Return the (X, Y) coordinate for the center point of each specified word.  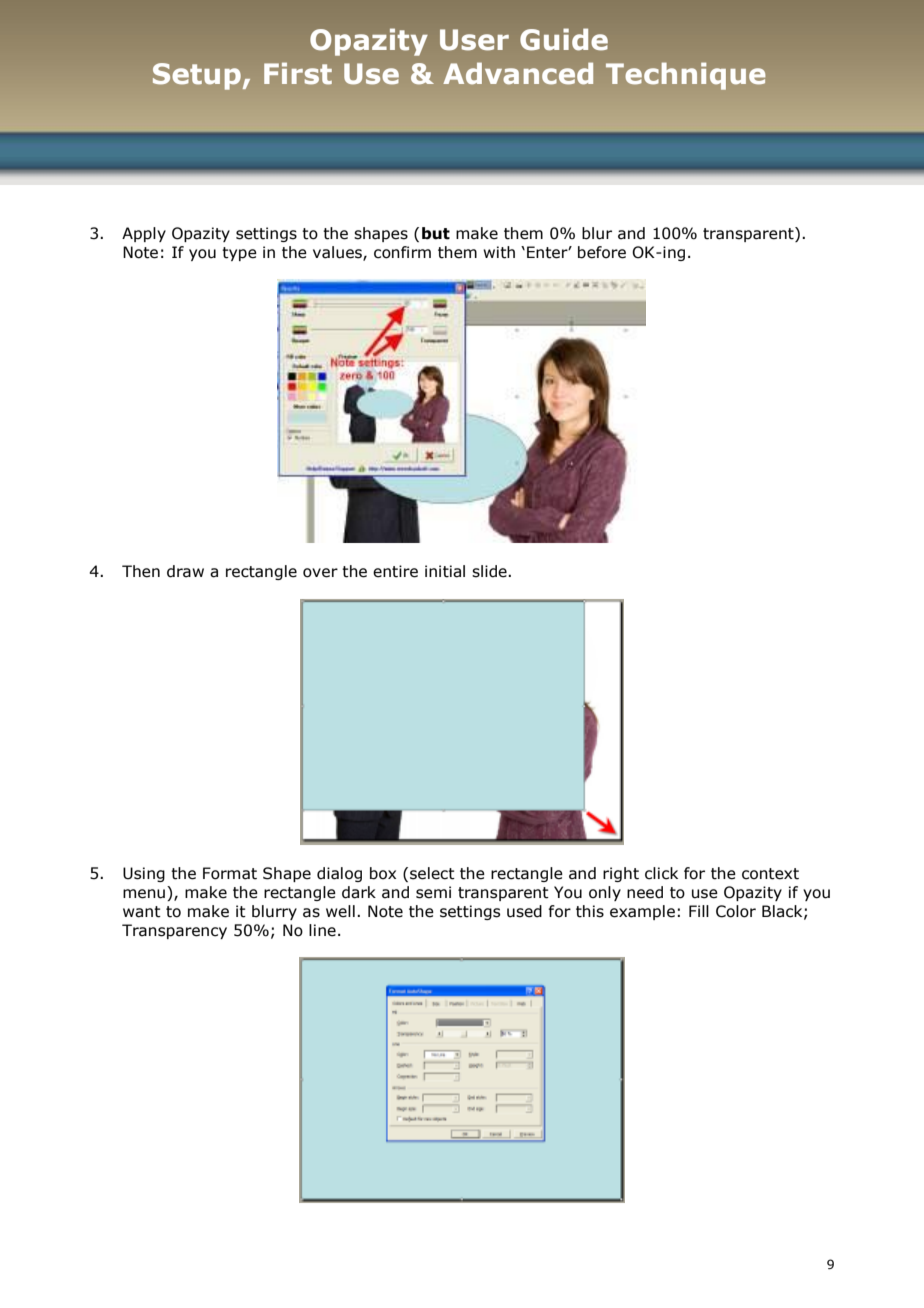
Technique (686, 76)
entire (395, 571)
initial (445, 571)
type (239, 254)
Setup (197, 76)
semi (433, 892)
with (499, 252)
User (474, 40)
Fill (699, 911)
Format (230, 873)
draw (185, 571)
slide (490, 571)
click (661, 873)
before (602, 252)
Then (141, 571)
